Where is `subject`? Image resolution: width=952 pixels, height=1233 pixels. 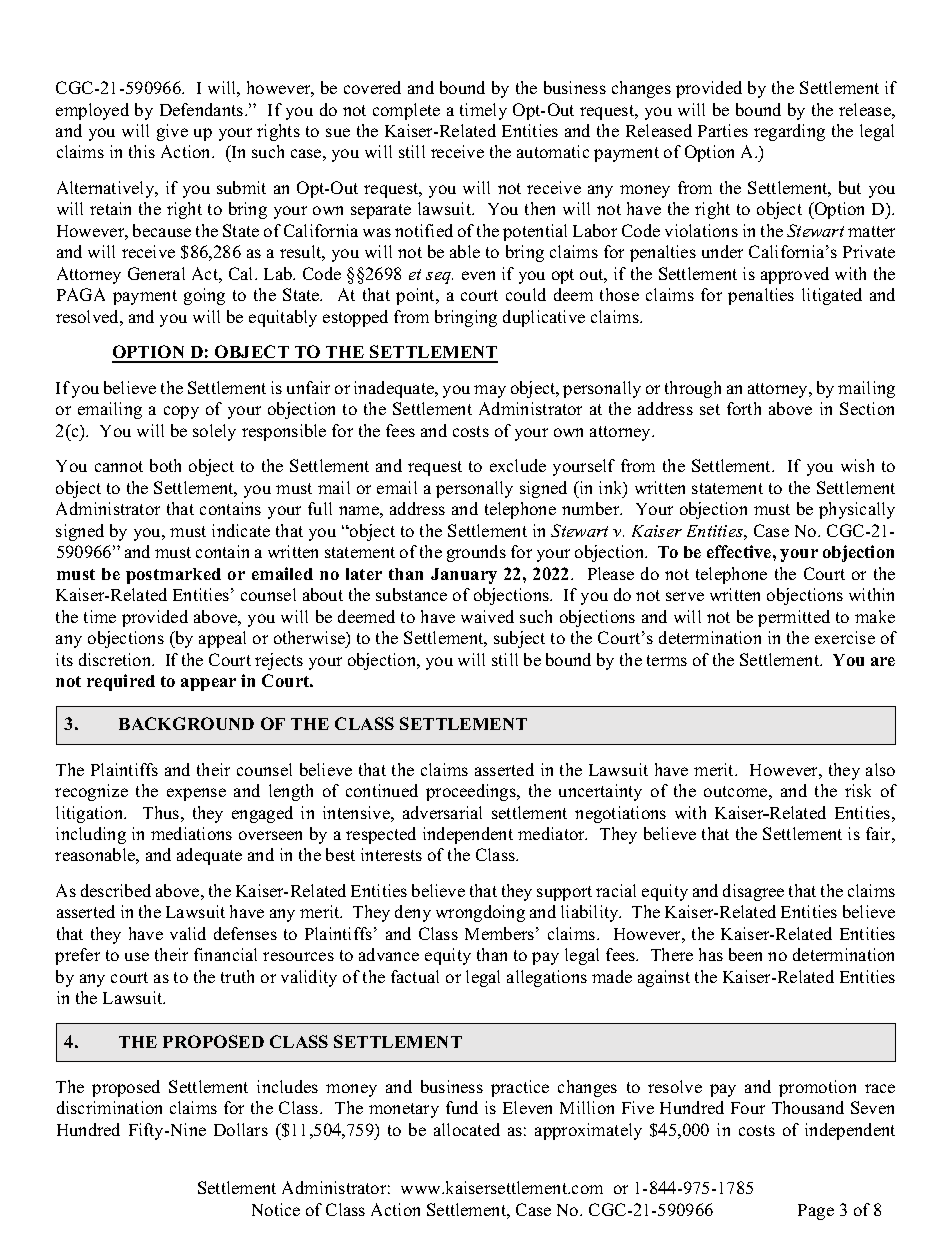
subject is located at coordinates (519, 639).
